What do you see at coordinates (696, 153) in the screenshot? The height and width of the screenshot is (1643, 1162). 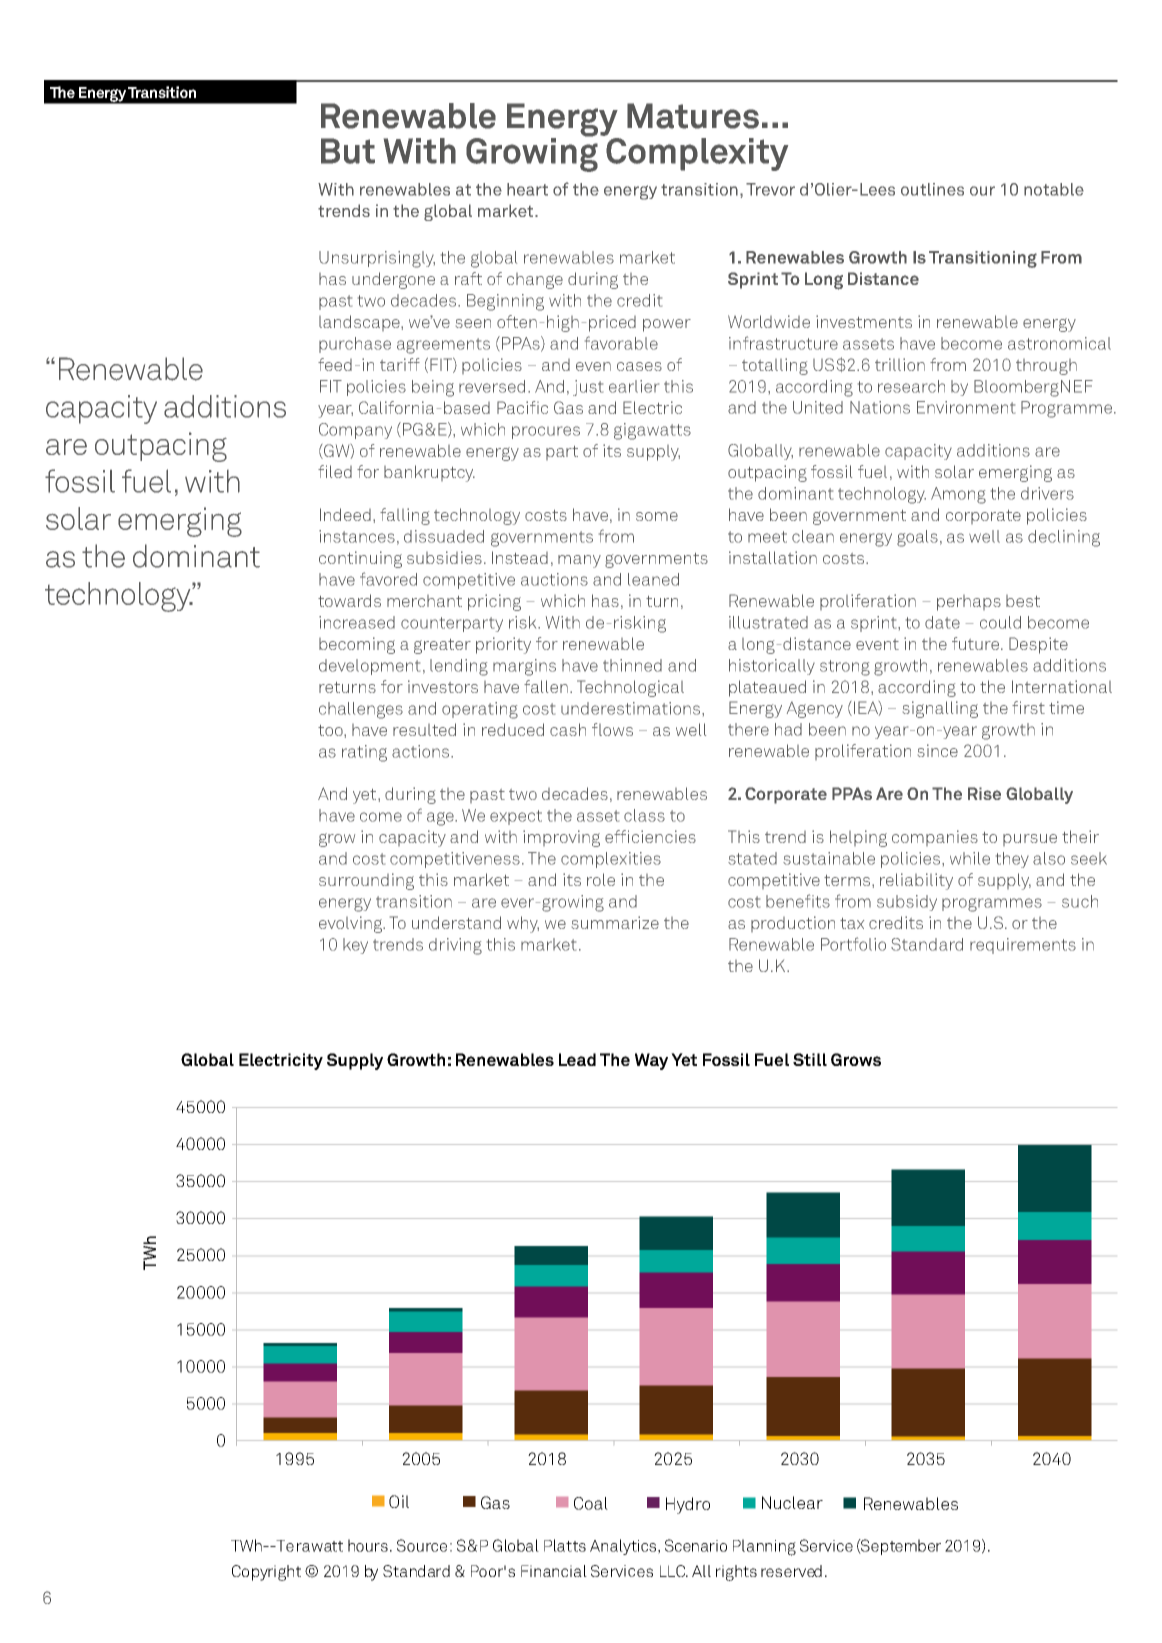 I see `Complexity` at bounding box center [696, 153].
